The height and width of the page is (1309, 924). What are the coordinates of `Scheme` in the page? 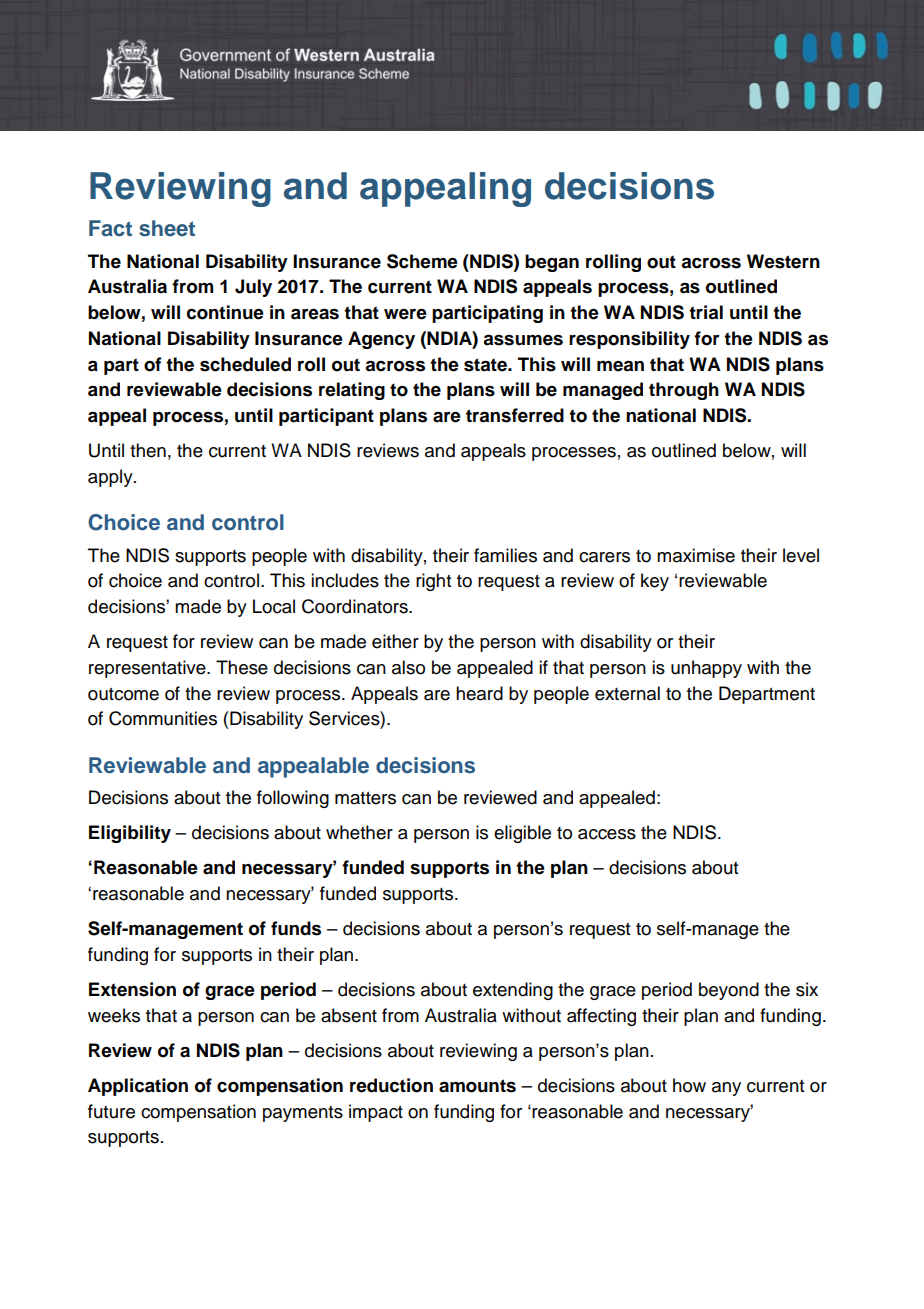 It's located at (422, 261).
